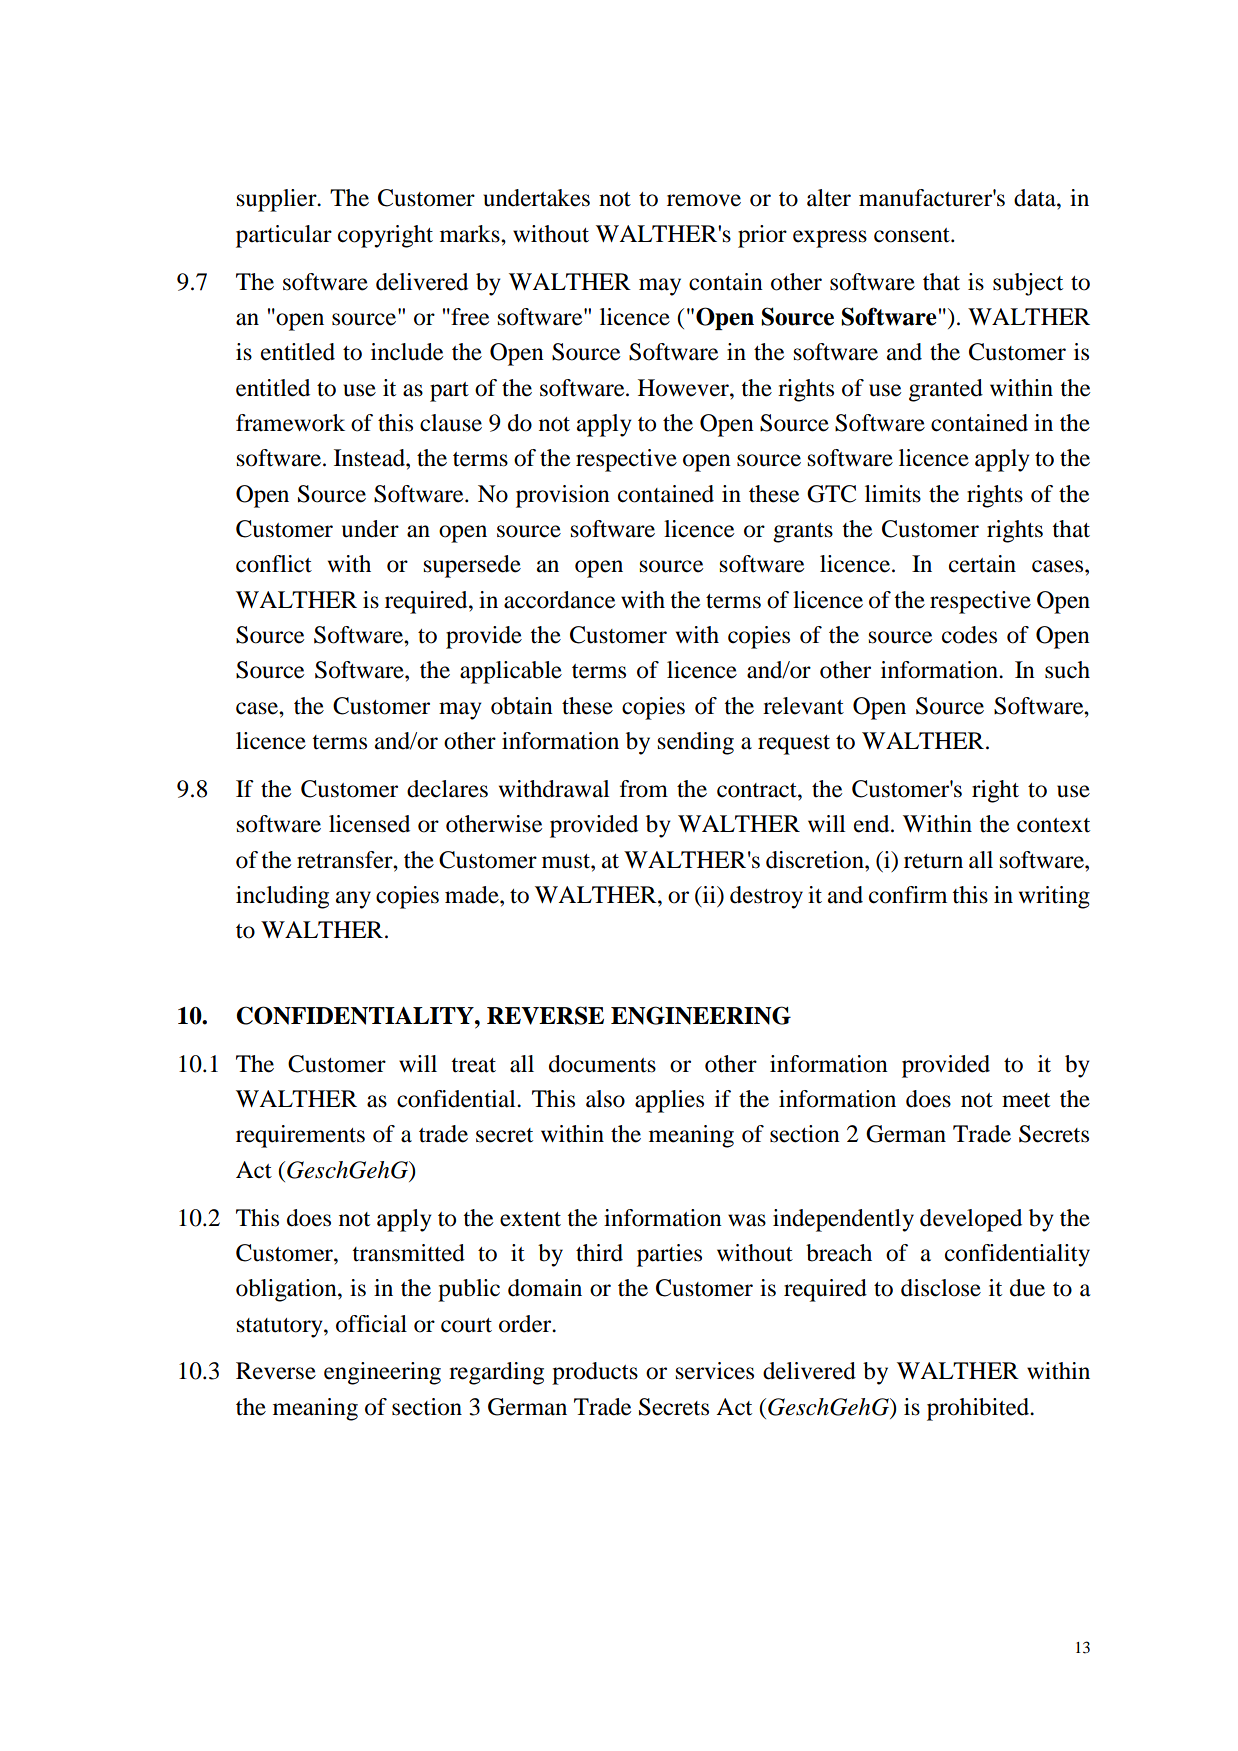  Describe the element at coordinates (369, 824) in the screenshot. I see `licensed` at that location.
